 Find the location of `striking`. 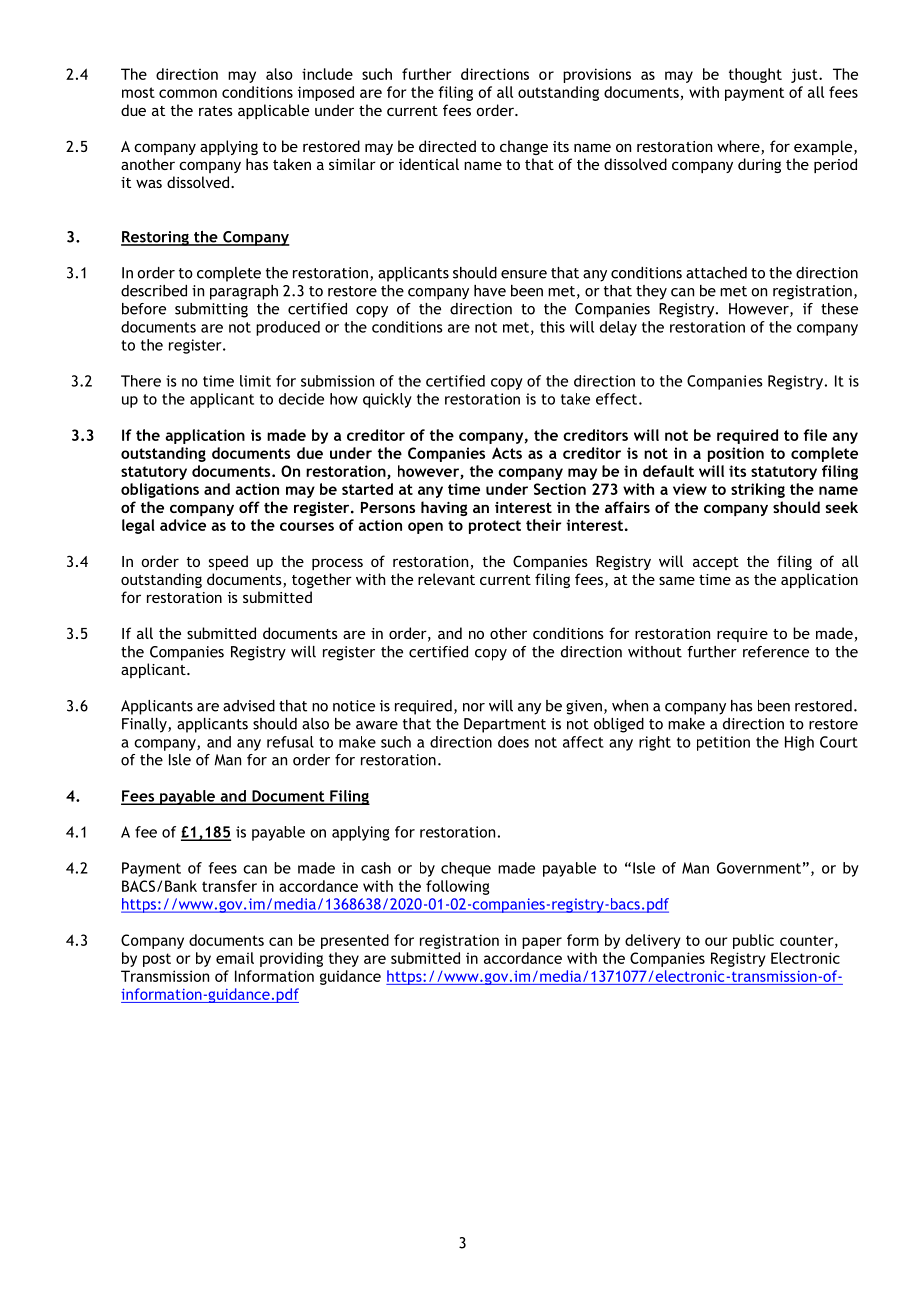

striking is located at coordinates (758, 490).
